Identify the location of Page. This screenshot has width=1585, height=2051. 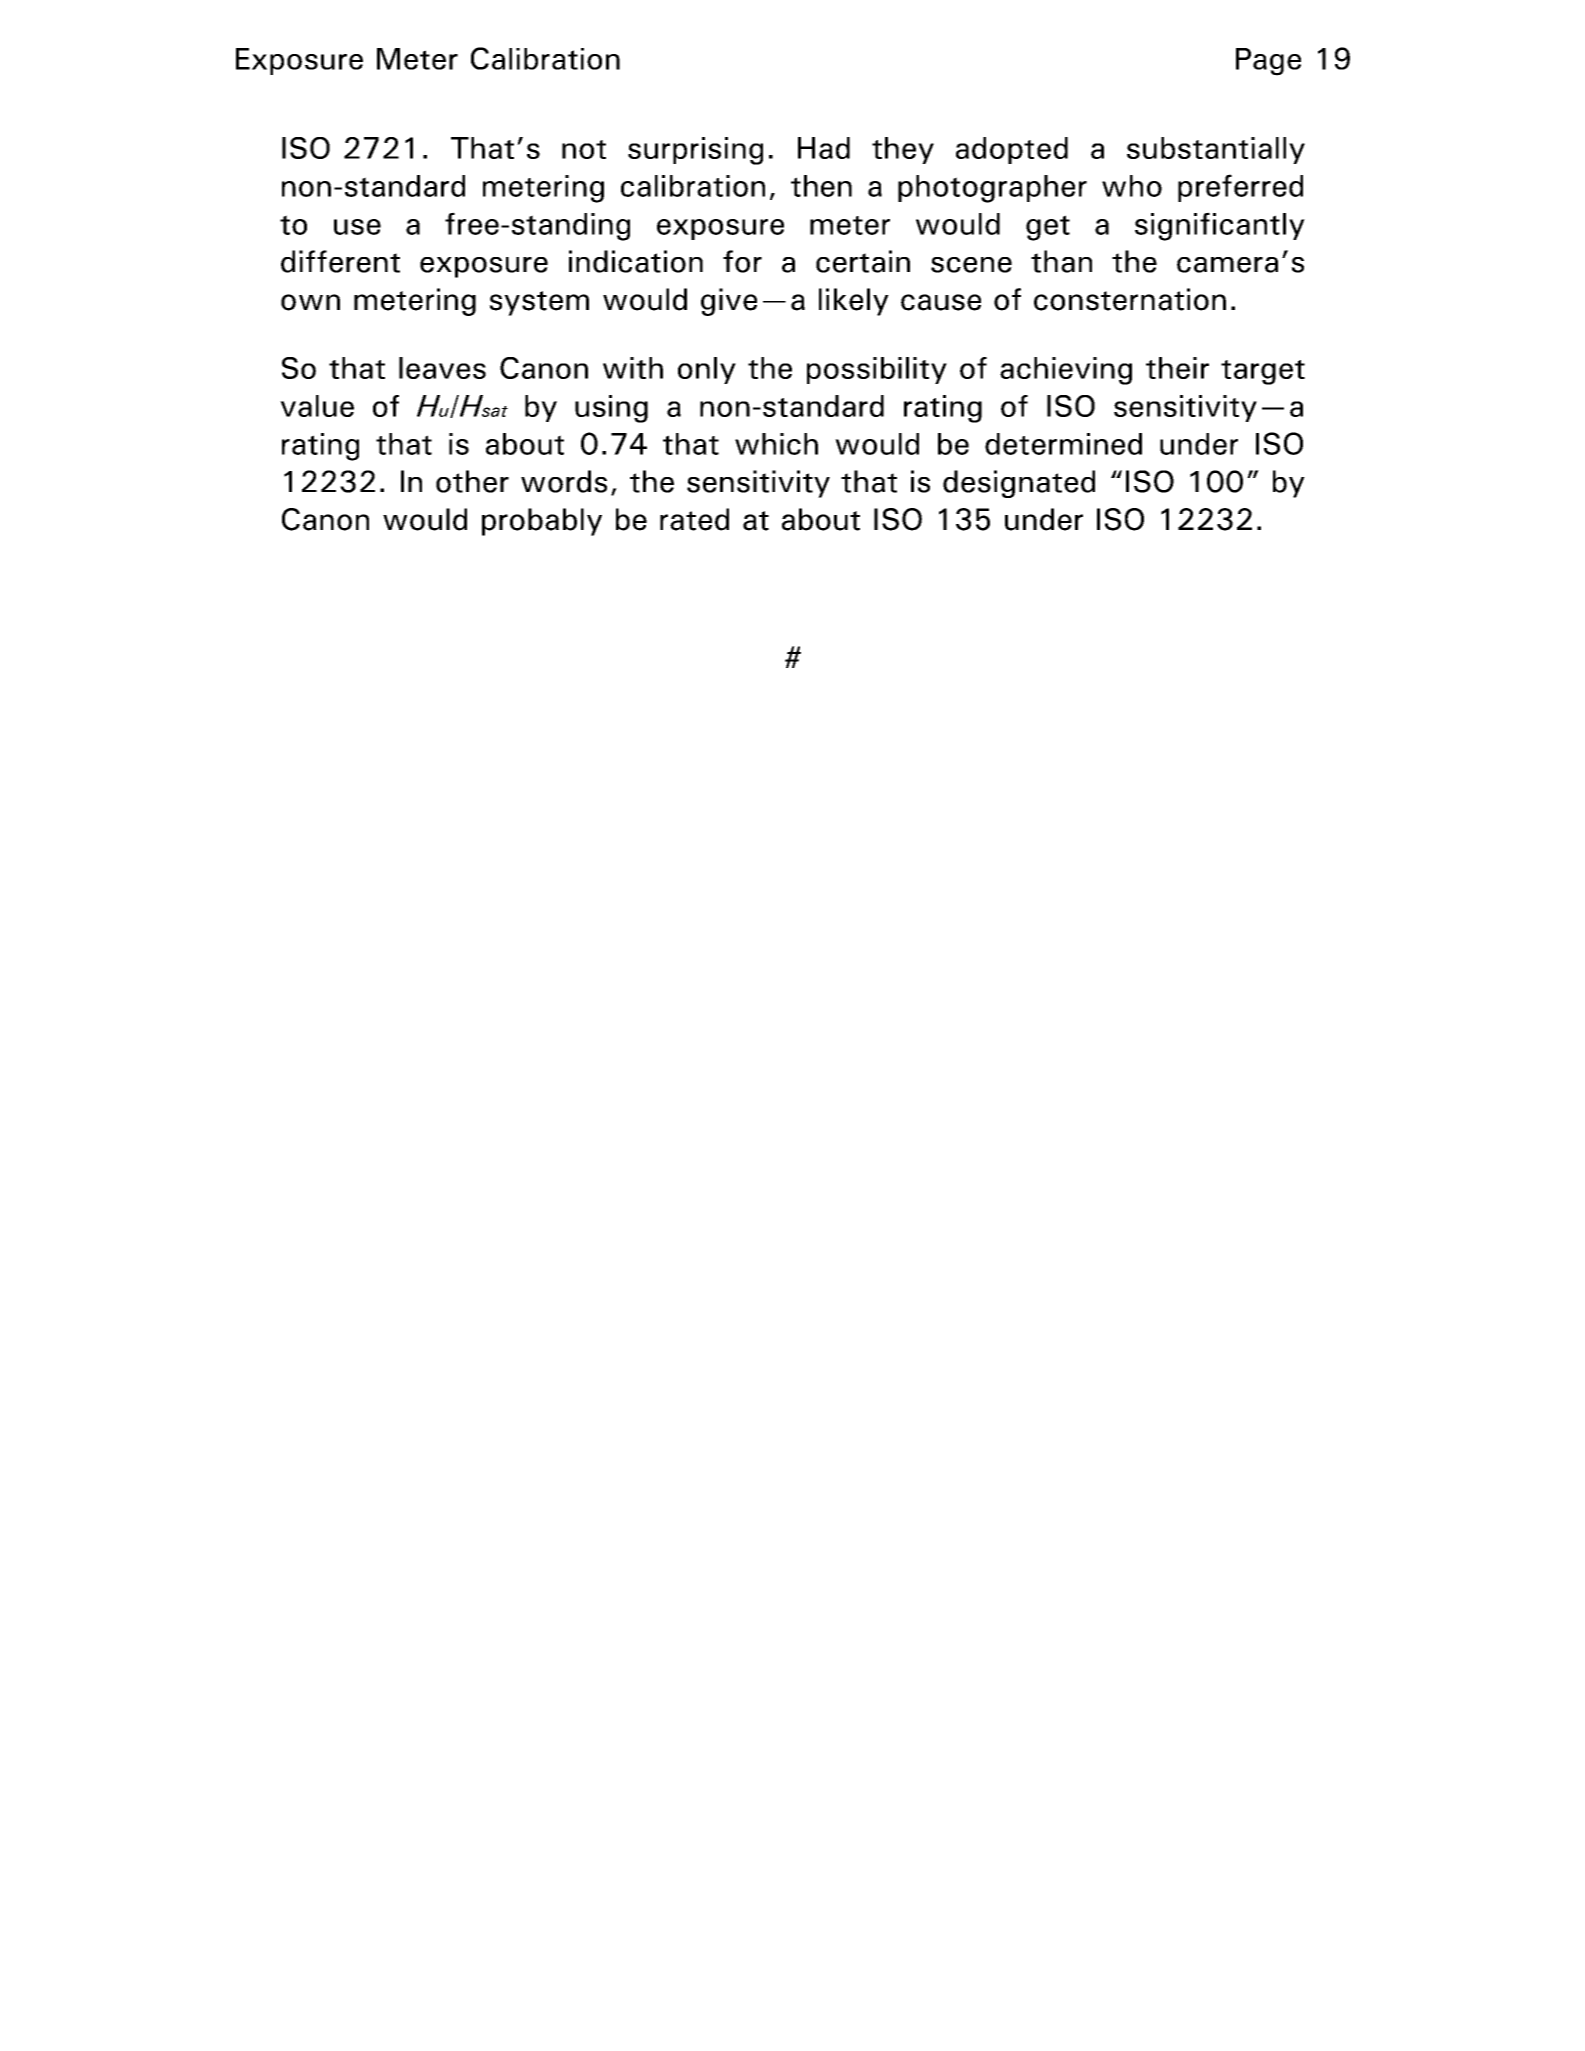
(1268, 62).
